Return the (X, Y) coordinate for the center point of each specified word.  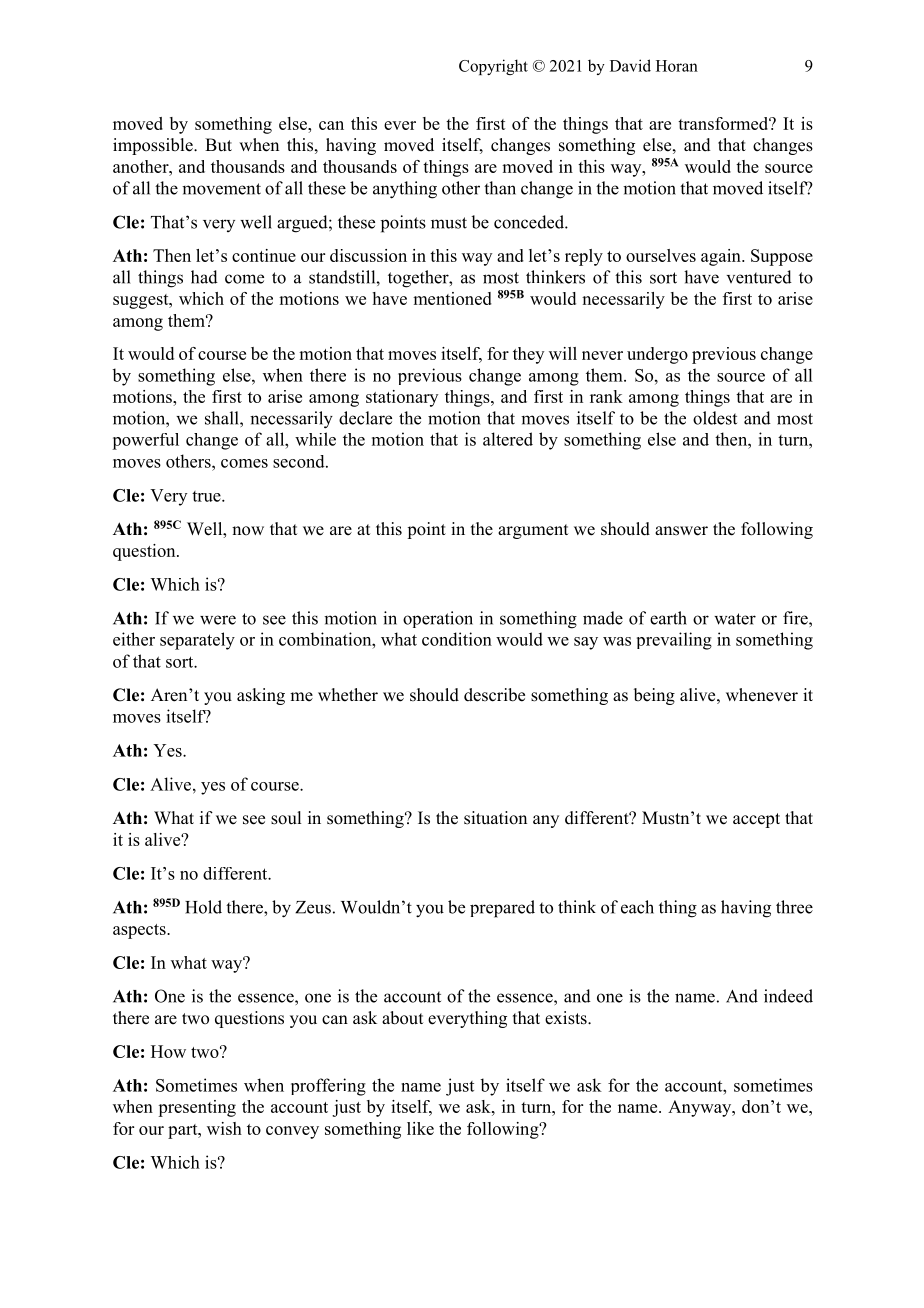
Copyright (493, 67)
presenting (197, 1108)
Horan (677, 66)
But (218, 144)
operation (438, 619)
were (218, 620)
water (735, 619)
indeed (788, 996)
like (420, 1128)
